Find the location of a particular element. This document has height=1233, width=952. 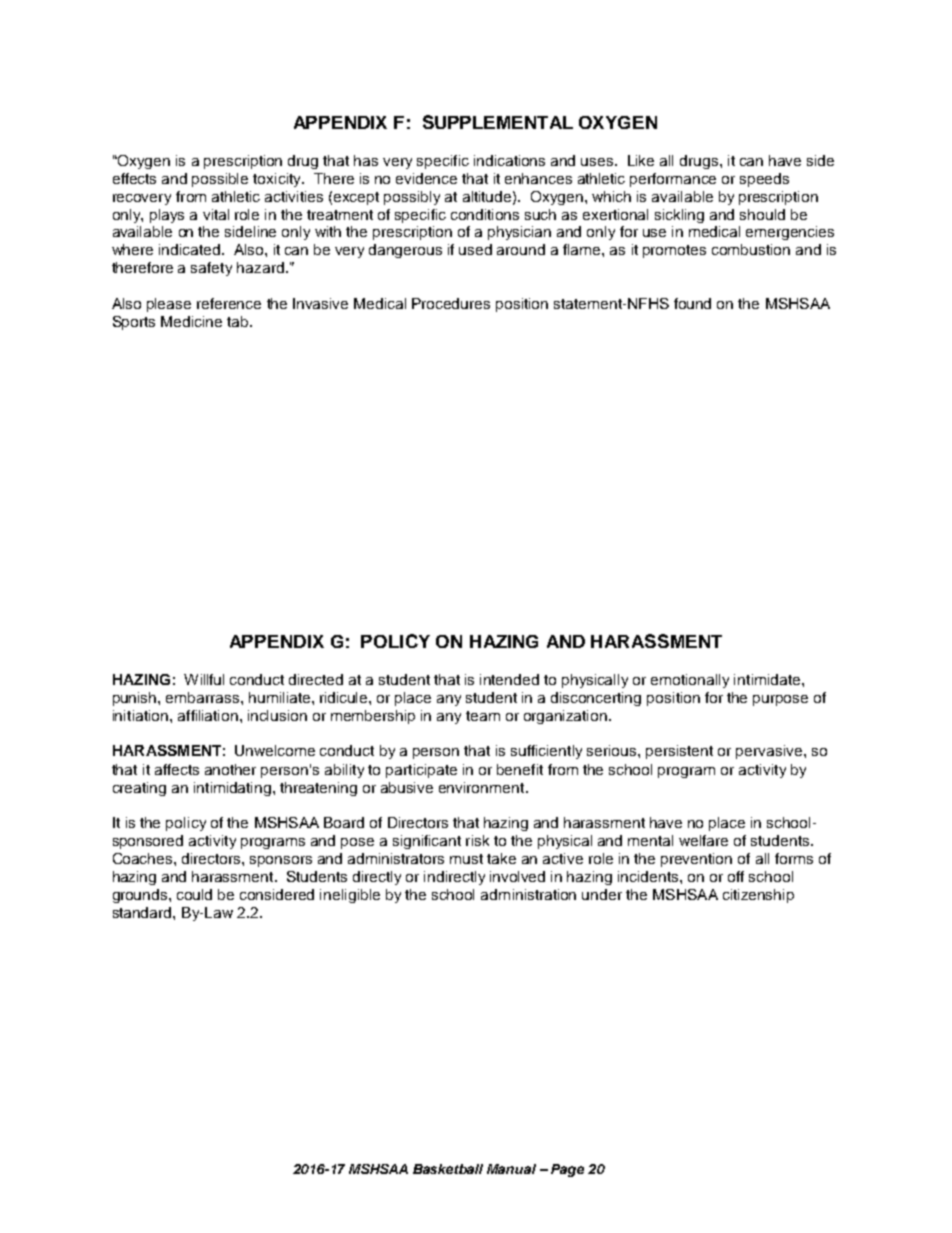

Manual is located at coordinates (511, 1169).
